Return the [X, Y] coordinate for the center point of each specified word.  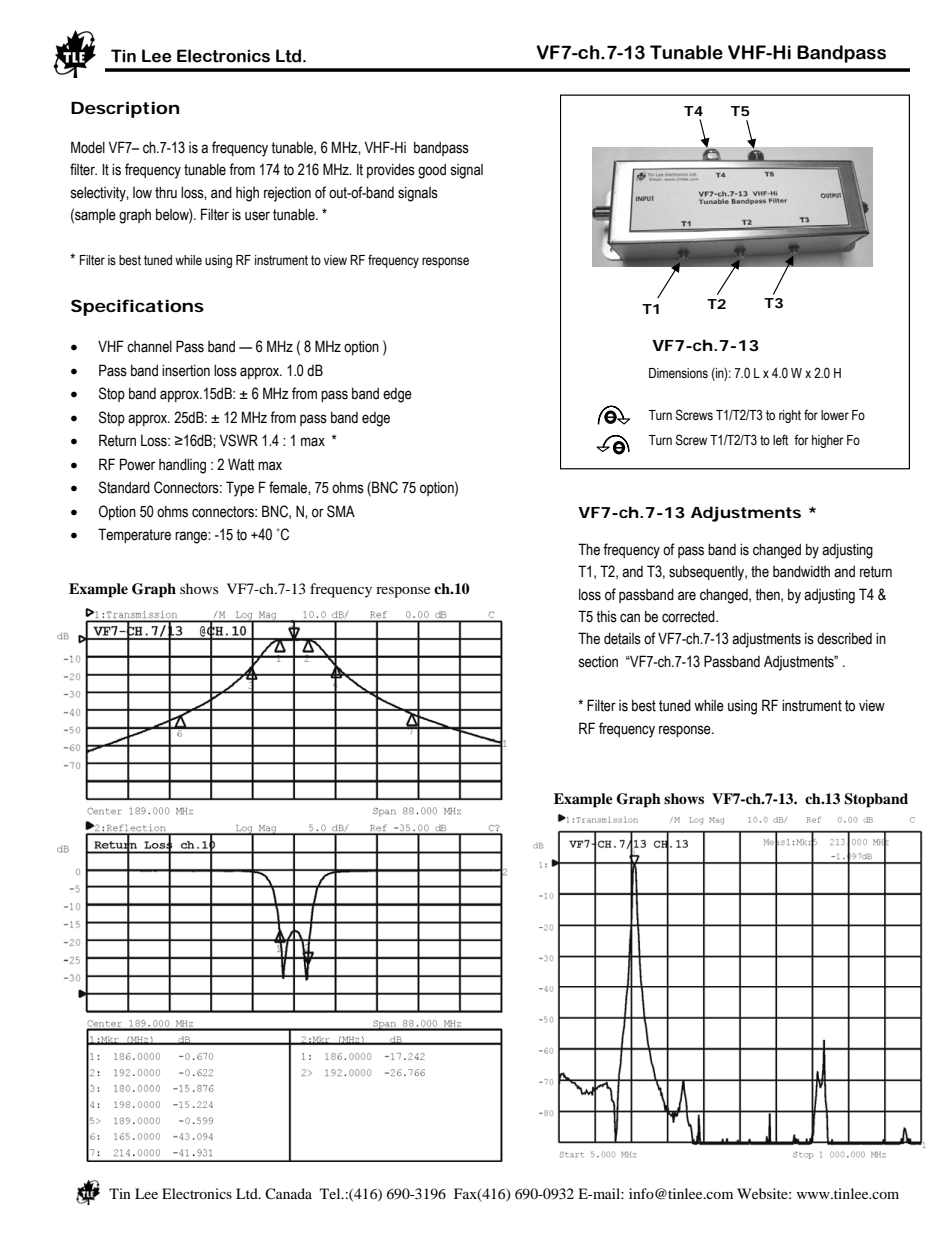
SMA [341, 511]
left [780, 440]
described [844, 639]
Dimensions [678, 373]
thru [166, 192]
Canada [288, 1194]
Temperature [134, 535]
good [432, 171]
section [598, 662]
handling [182, 466]
